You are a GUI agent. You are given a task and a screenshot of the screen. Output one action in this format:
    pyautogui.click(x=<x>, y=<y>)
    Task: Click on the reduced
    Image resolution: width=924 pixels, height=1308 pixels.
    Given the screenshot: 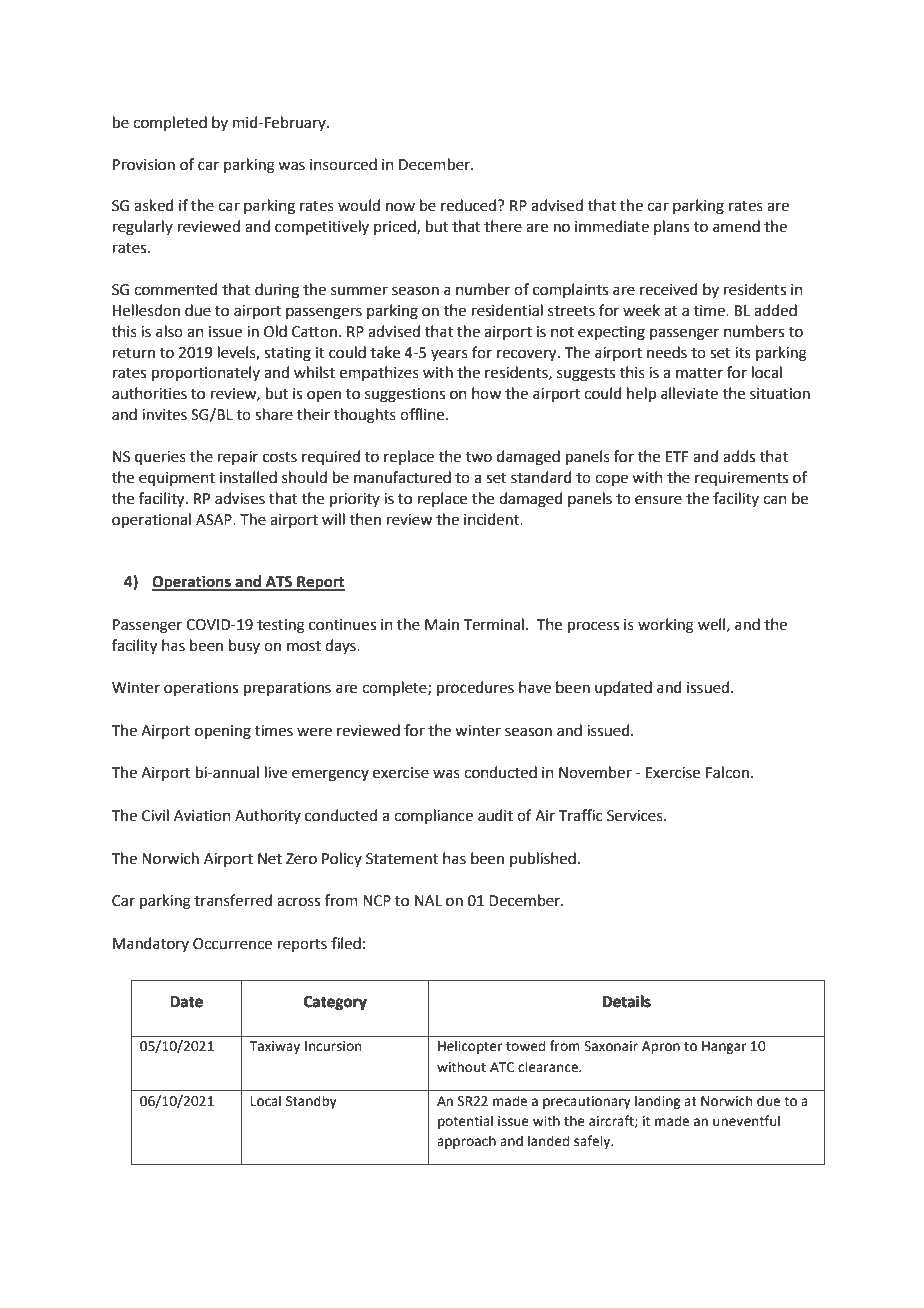 What is the action you would take?
    pyautogui.click(x=468, y=205)
